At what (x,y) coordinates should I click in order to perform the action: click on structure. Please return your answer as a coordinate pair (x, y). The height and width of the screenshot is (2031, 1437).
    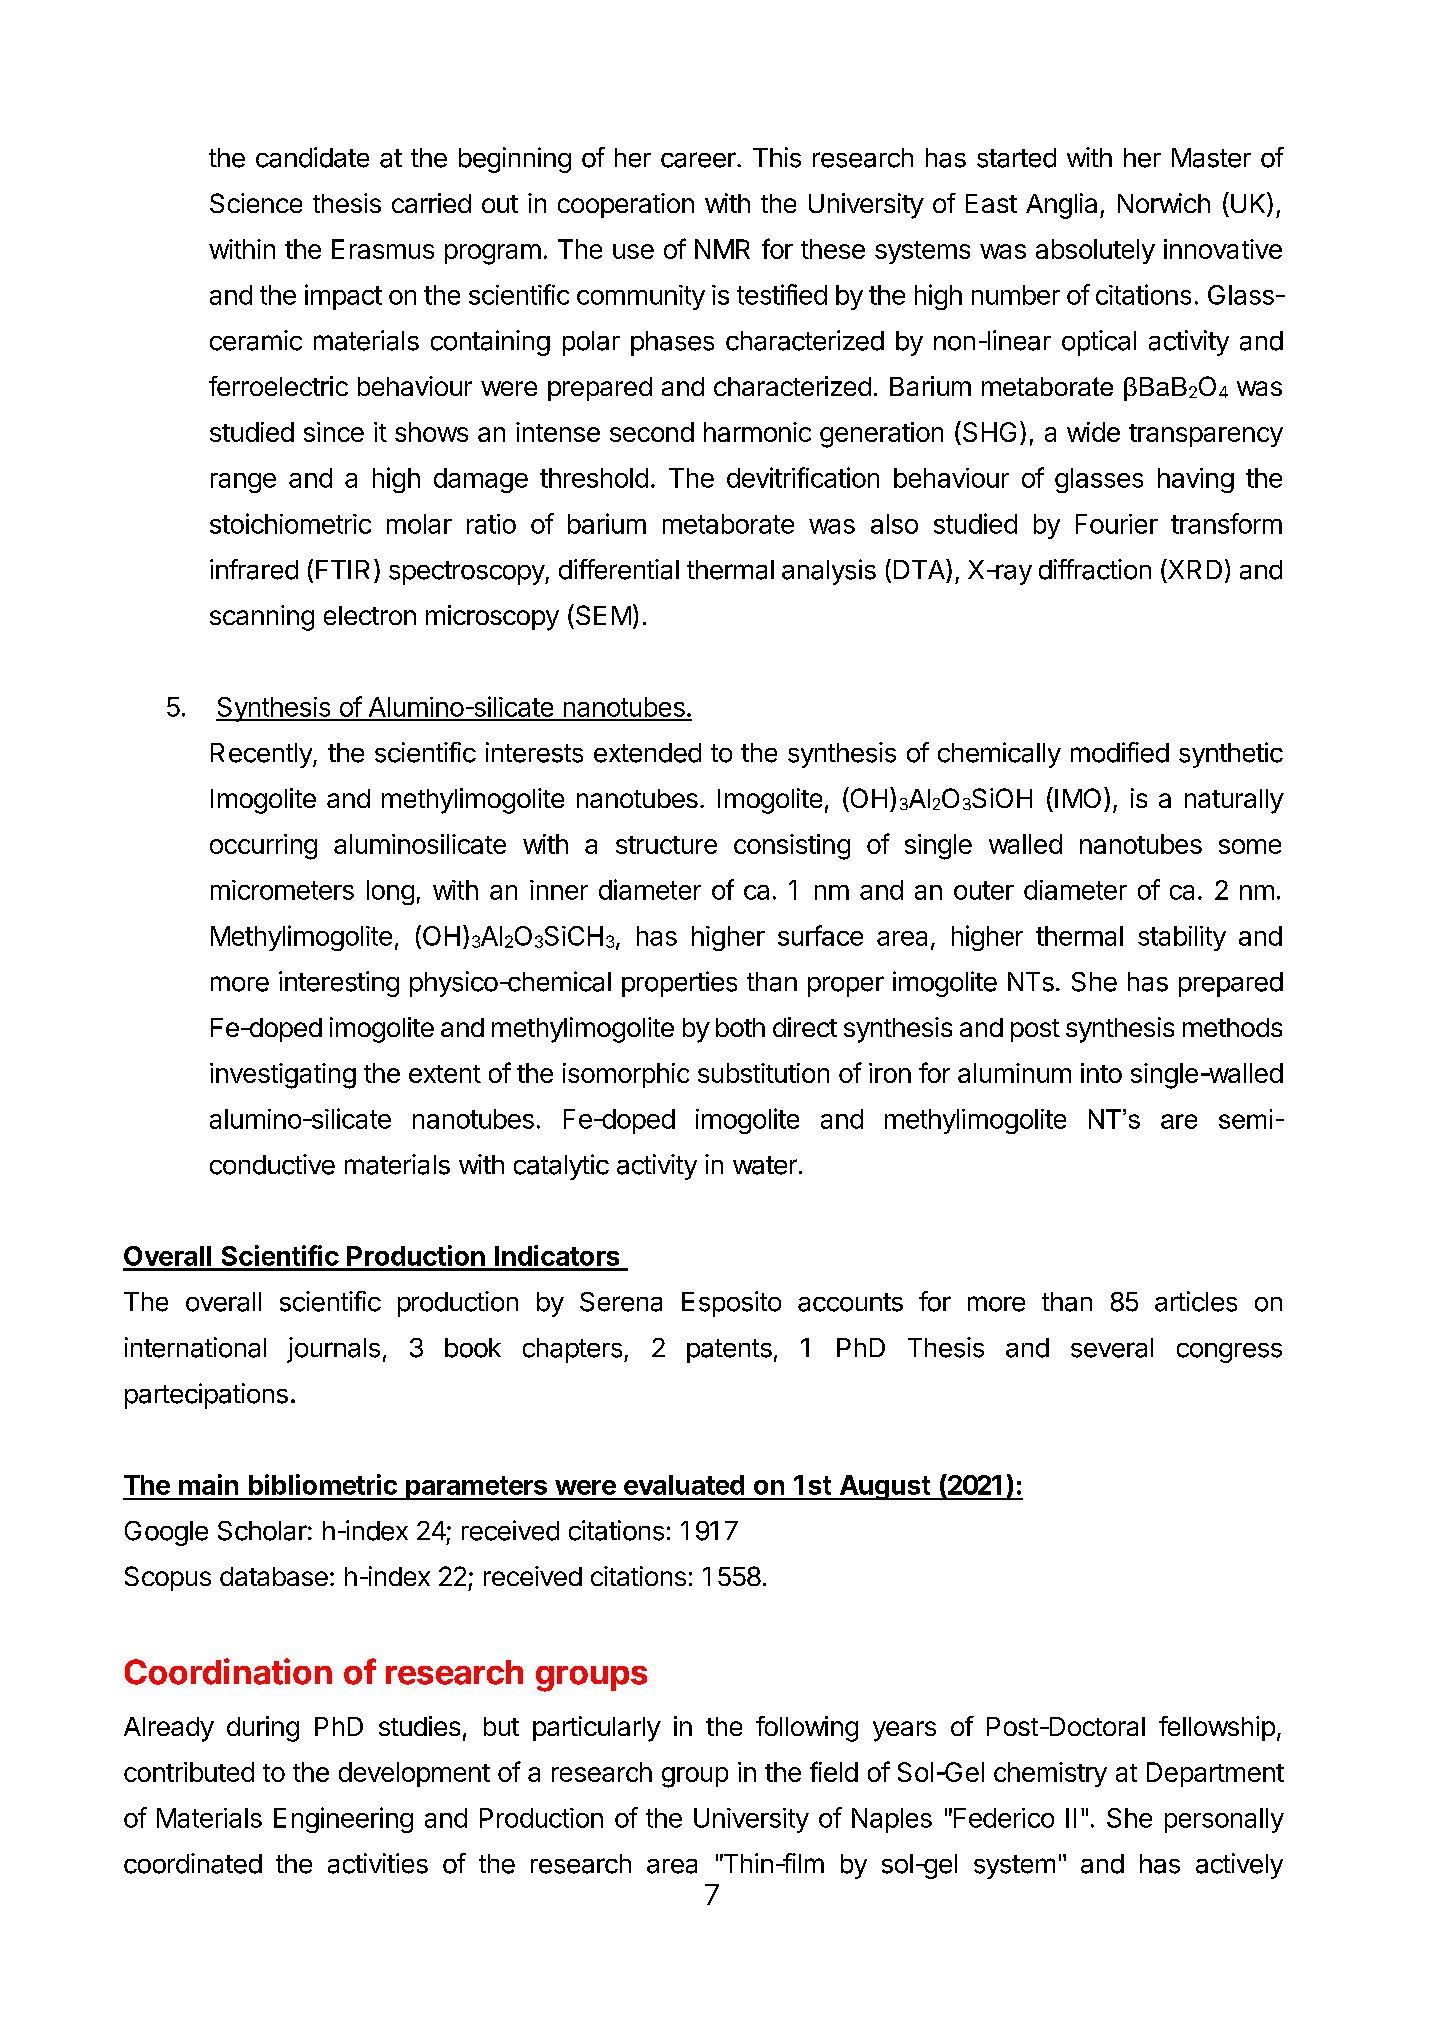
    Looking at the image, I should click on (666, 845).
